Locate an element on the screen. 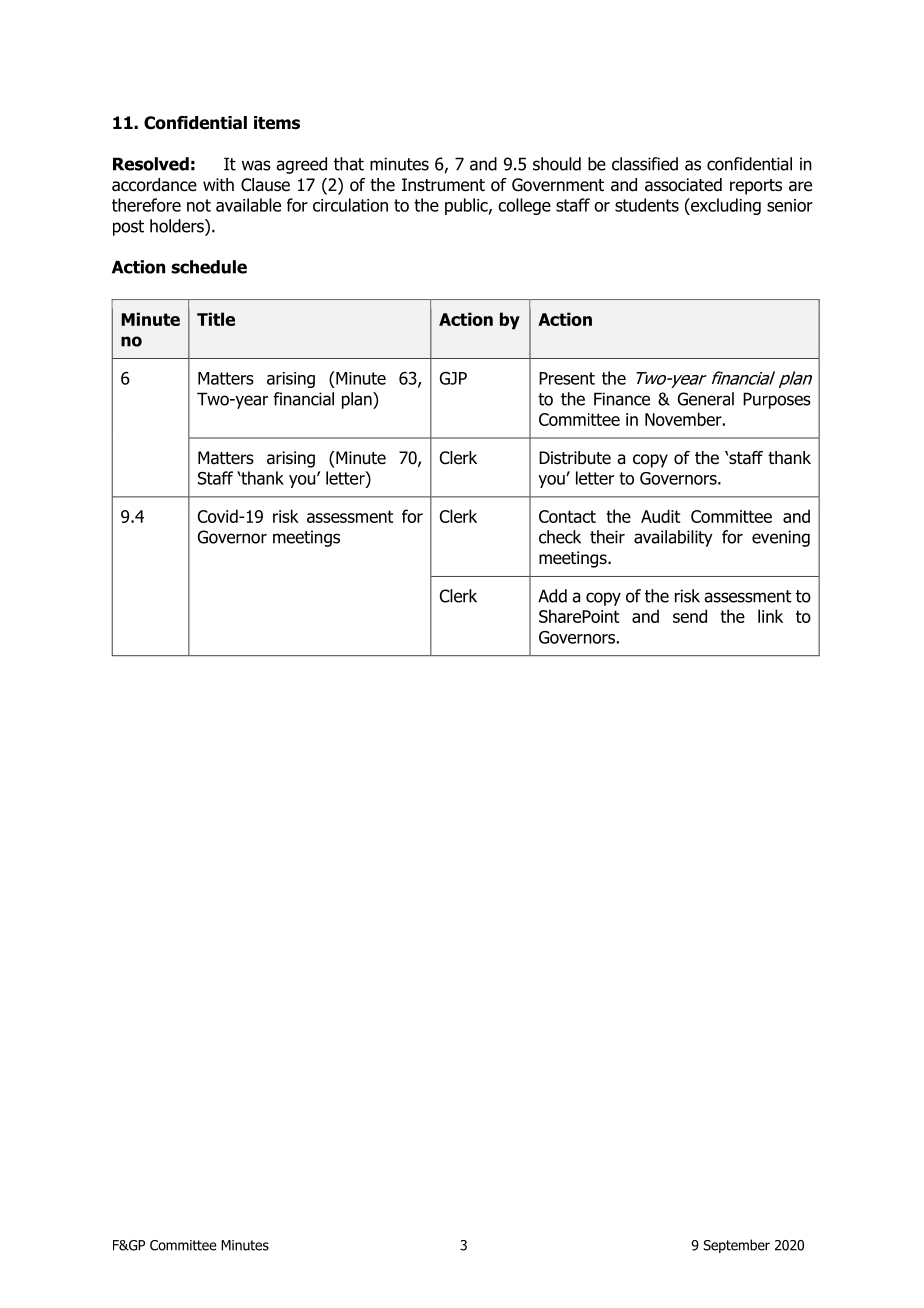 The width and height of the screenshot is (924, 1308). Add is located at coordinates (552, 596).
